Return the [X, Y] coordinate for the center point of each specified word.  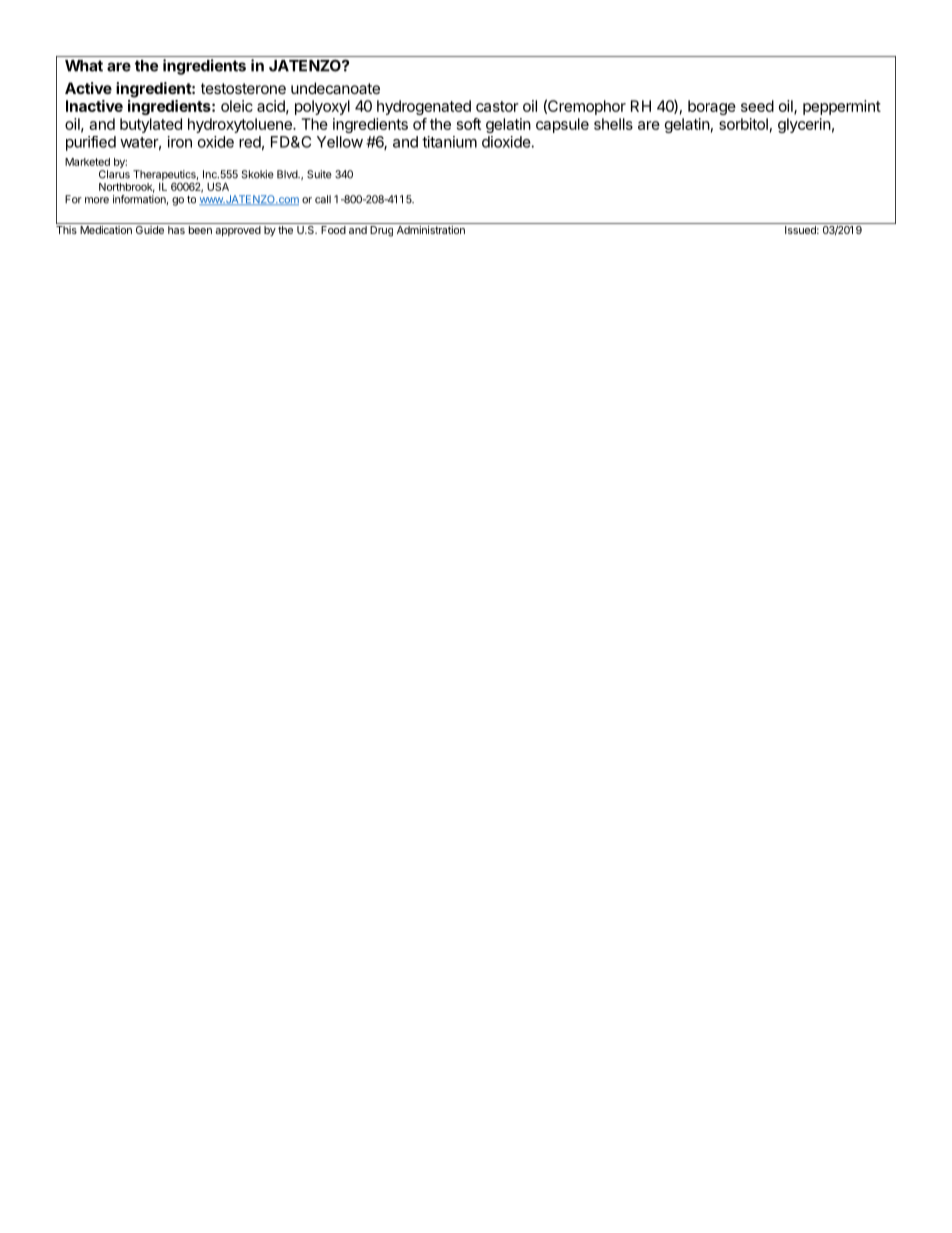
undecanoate [335, 88]
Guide [150, 230]
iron [180, 142]
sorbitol [743, 124]
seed [757, 106]
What [84, 66]
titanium [449, 142]
